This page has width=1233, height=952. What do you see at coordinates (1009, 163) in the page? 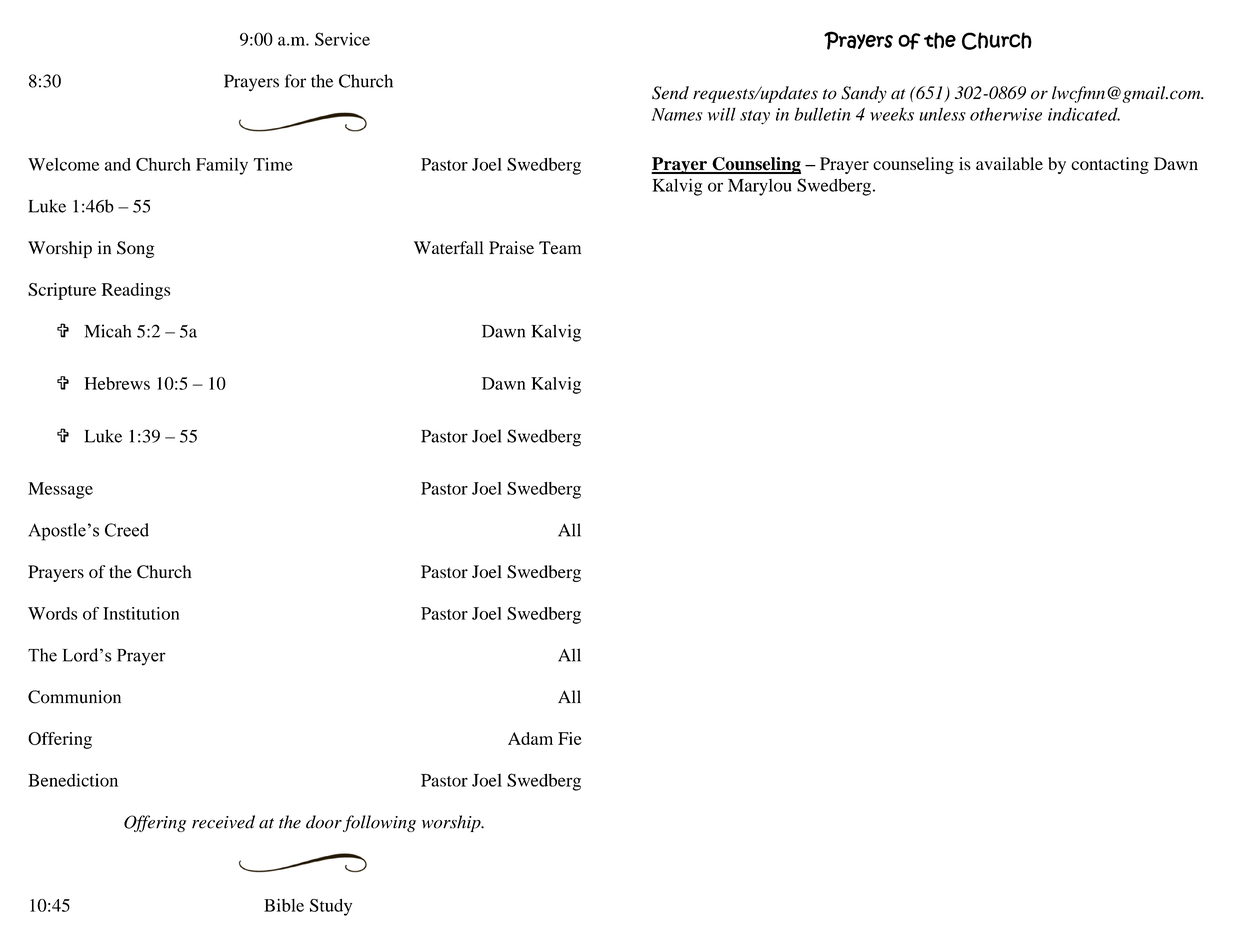
I see `available` at bounding box center [1009, 163].
